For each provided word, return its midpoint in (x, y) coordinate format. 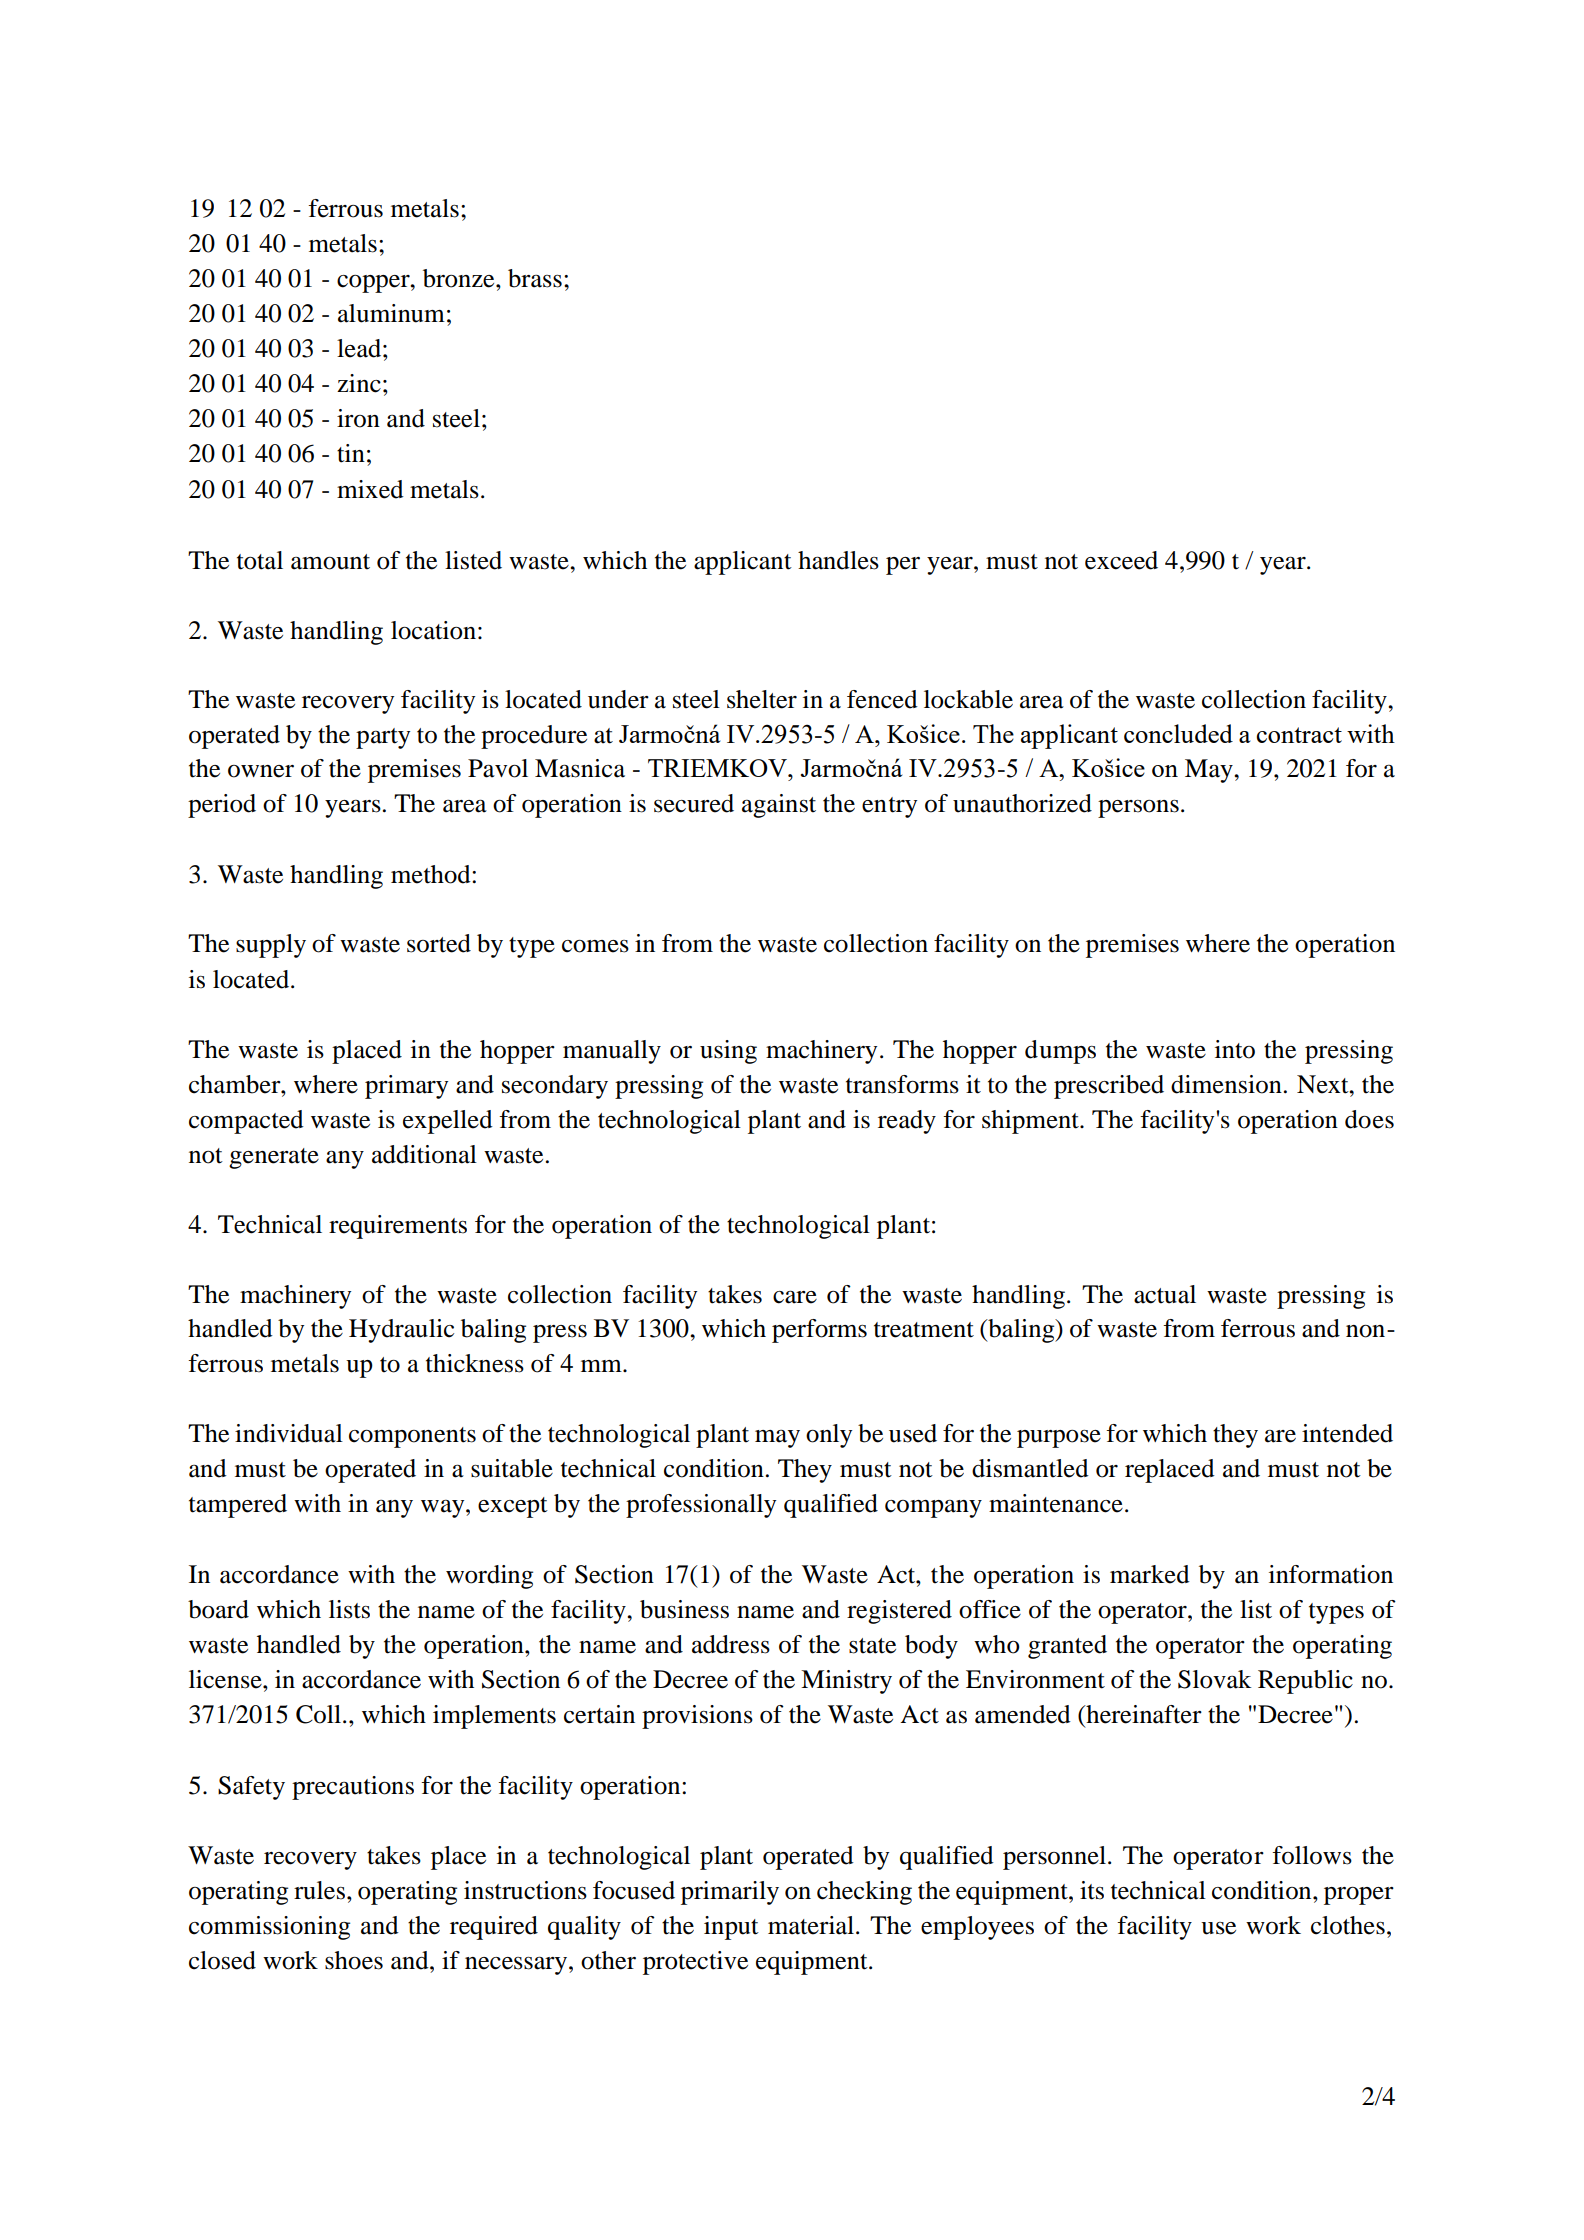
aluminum (391, 313)
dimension (1226, 1084)
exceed (1121, 560)
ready (907, 1122)
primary (406, 1087)
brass (535, 278)
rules (319, 1890)
